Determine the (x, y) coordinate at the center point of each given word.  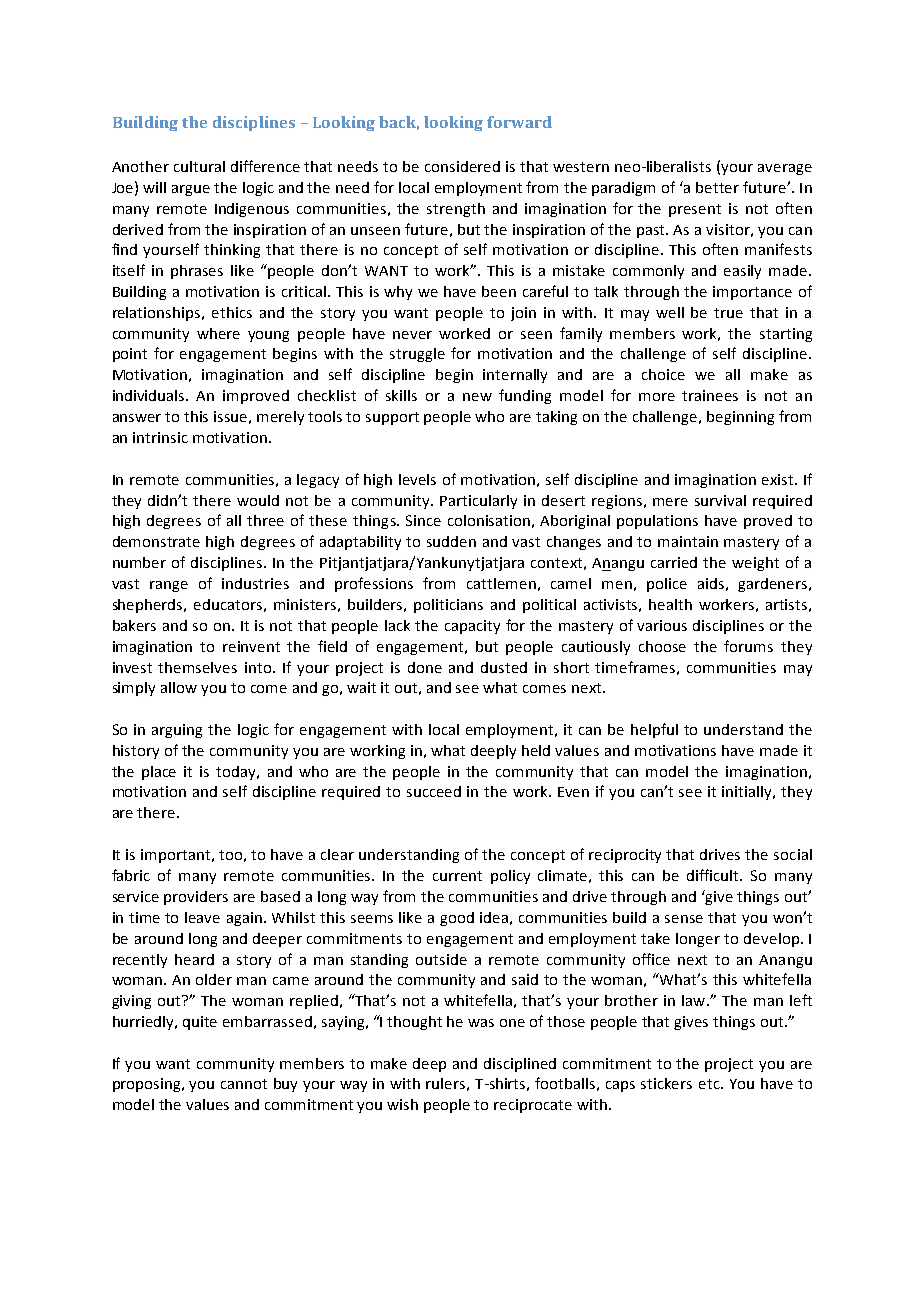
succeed (434, 791)
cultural (199, 166)
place (159, 773)
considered (462, 166)
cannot (244, 1084)
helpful (654, 730)
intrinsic (160, 437)
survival (720, 500)
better (717, 187)
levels (417, 479)
